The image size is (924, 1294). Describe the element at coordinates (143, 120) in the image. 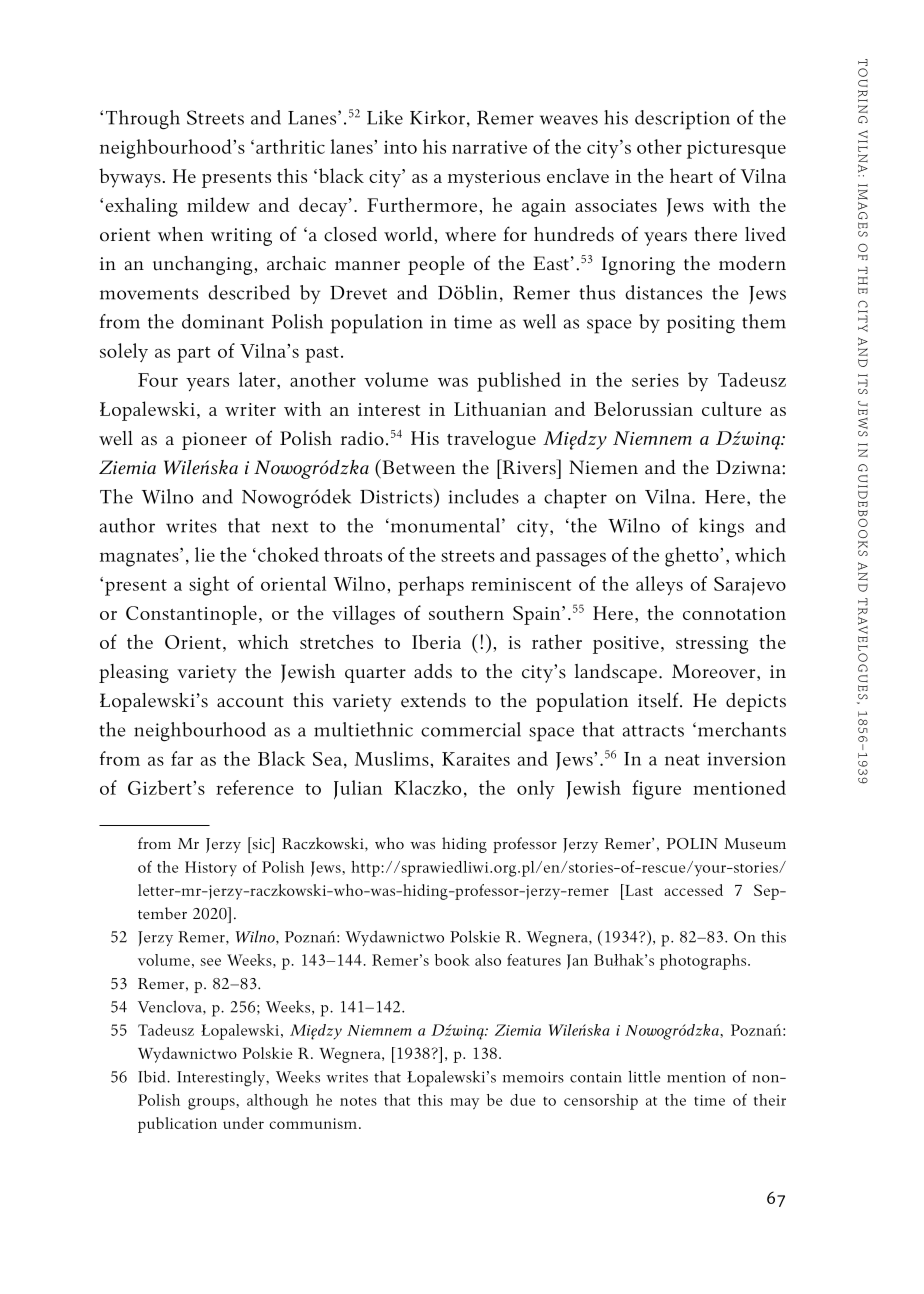

I see `Through` at that location.
